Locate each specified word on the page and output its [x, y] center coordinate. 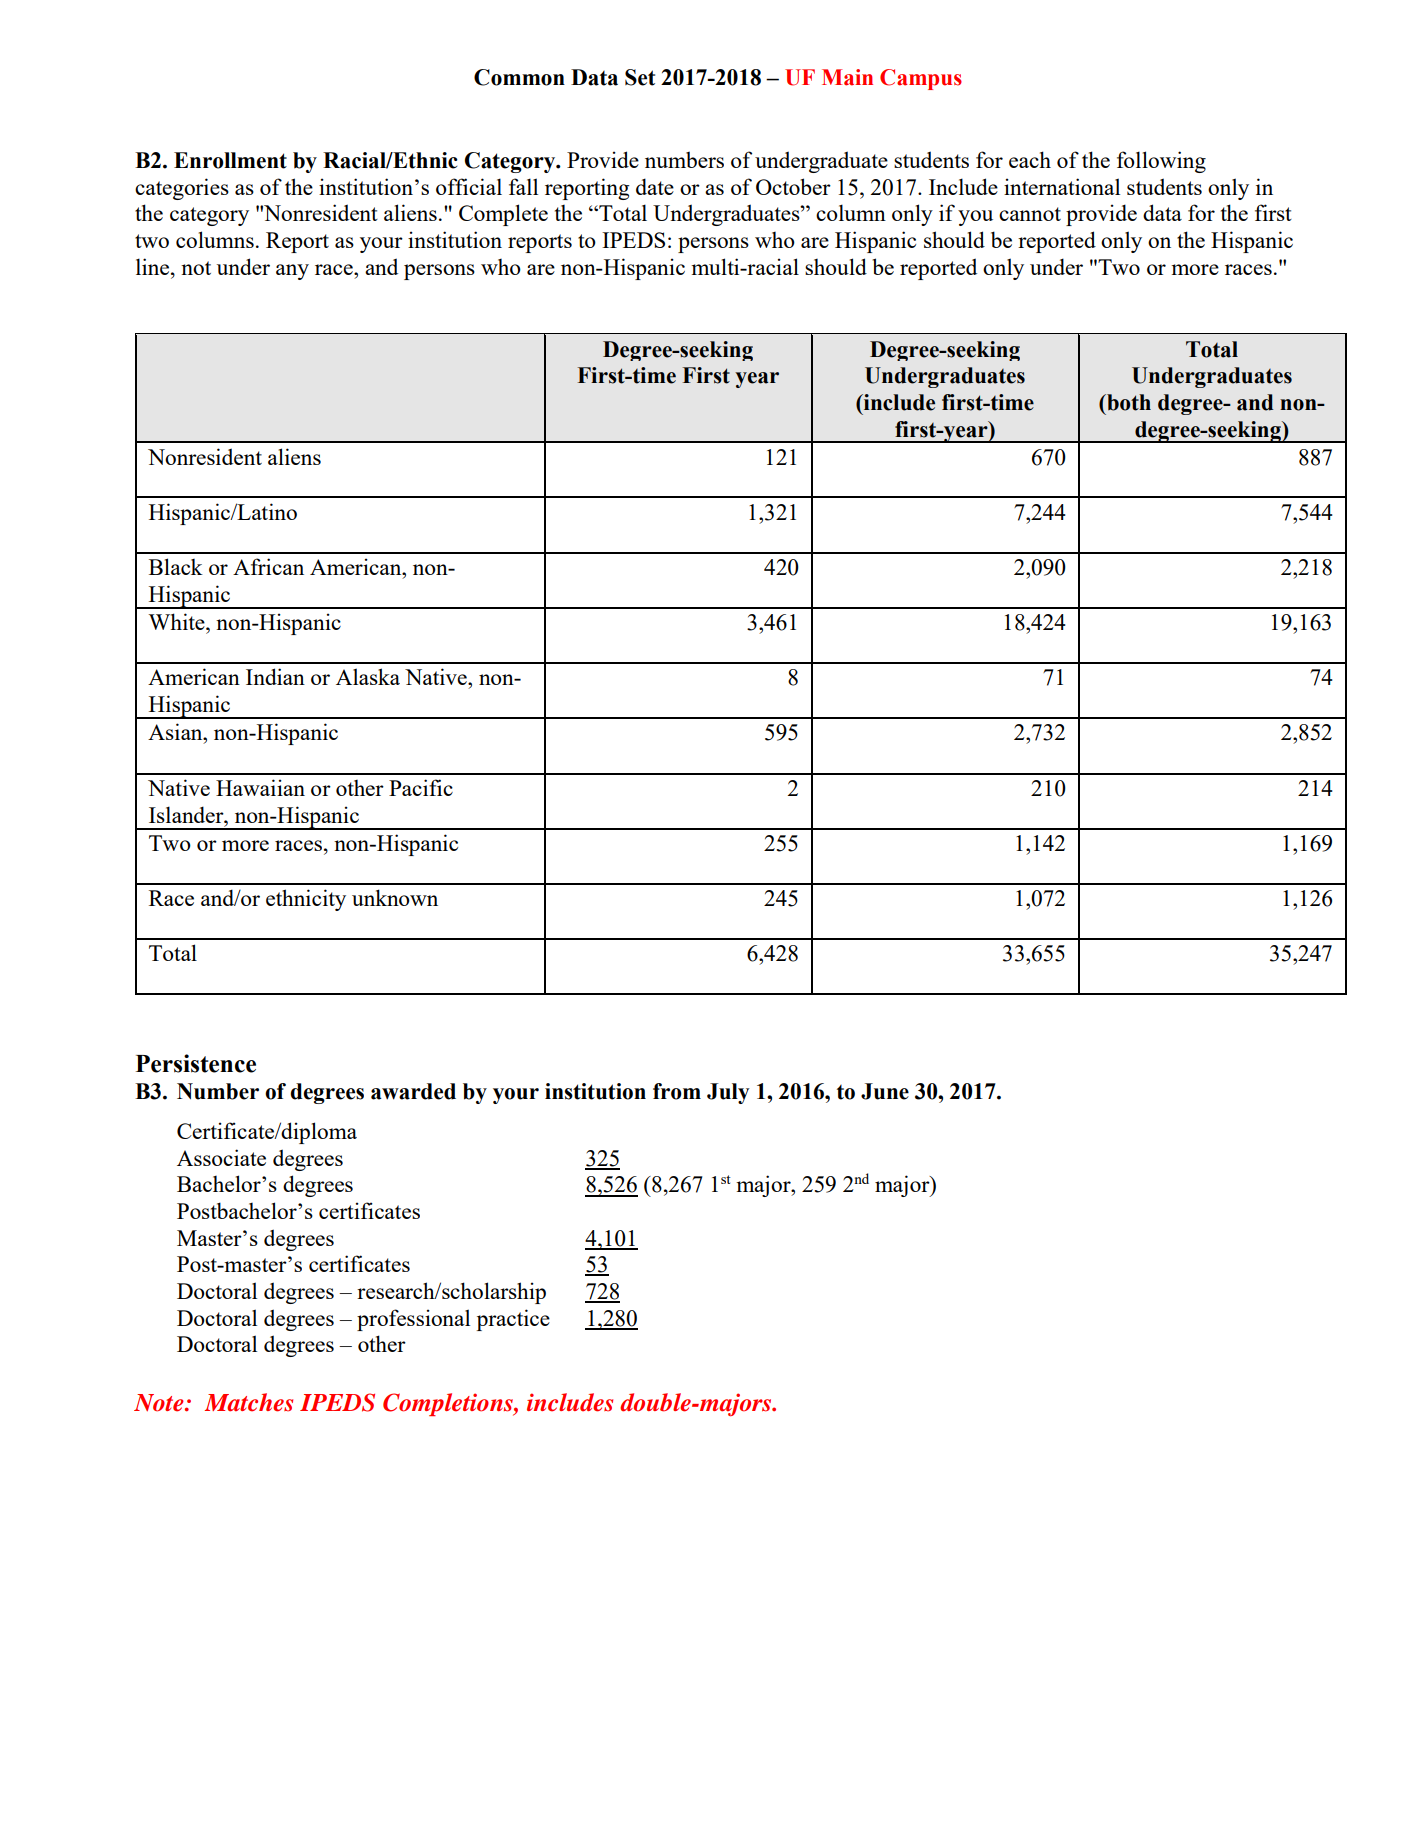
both [1128, 402]
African [268, 566]
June [885, 1091]
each [1030, 159]
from [677, 1091]
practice [513, 1320]
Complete [503, 215]
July [728, 1093]
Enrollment [230, 160]
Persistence [196, 1063]
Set [640, 77]
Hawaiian [260, 787]
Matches [249, 1402]
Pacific [421, 787]
